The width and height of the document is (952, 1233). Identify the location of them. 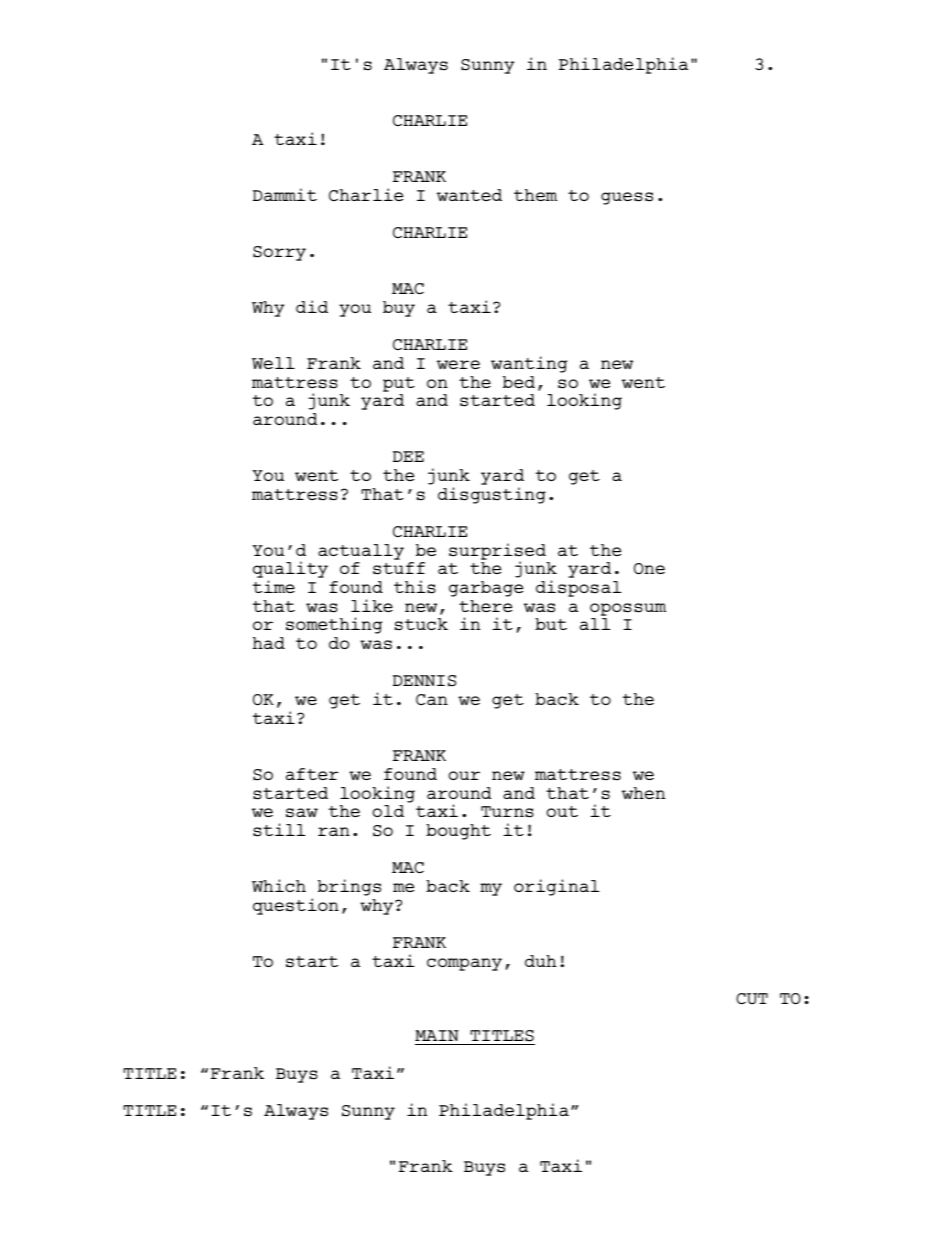
(535, 195).
